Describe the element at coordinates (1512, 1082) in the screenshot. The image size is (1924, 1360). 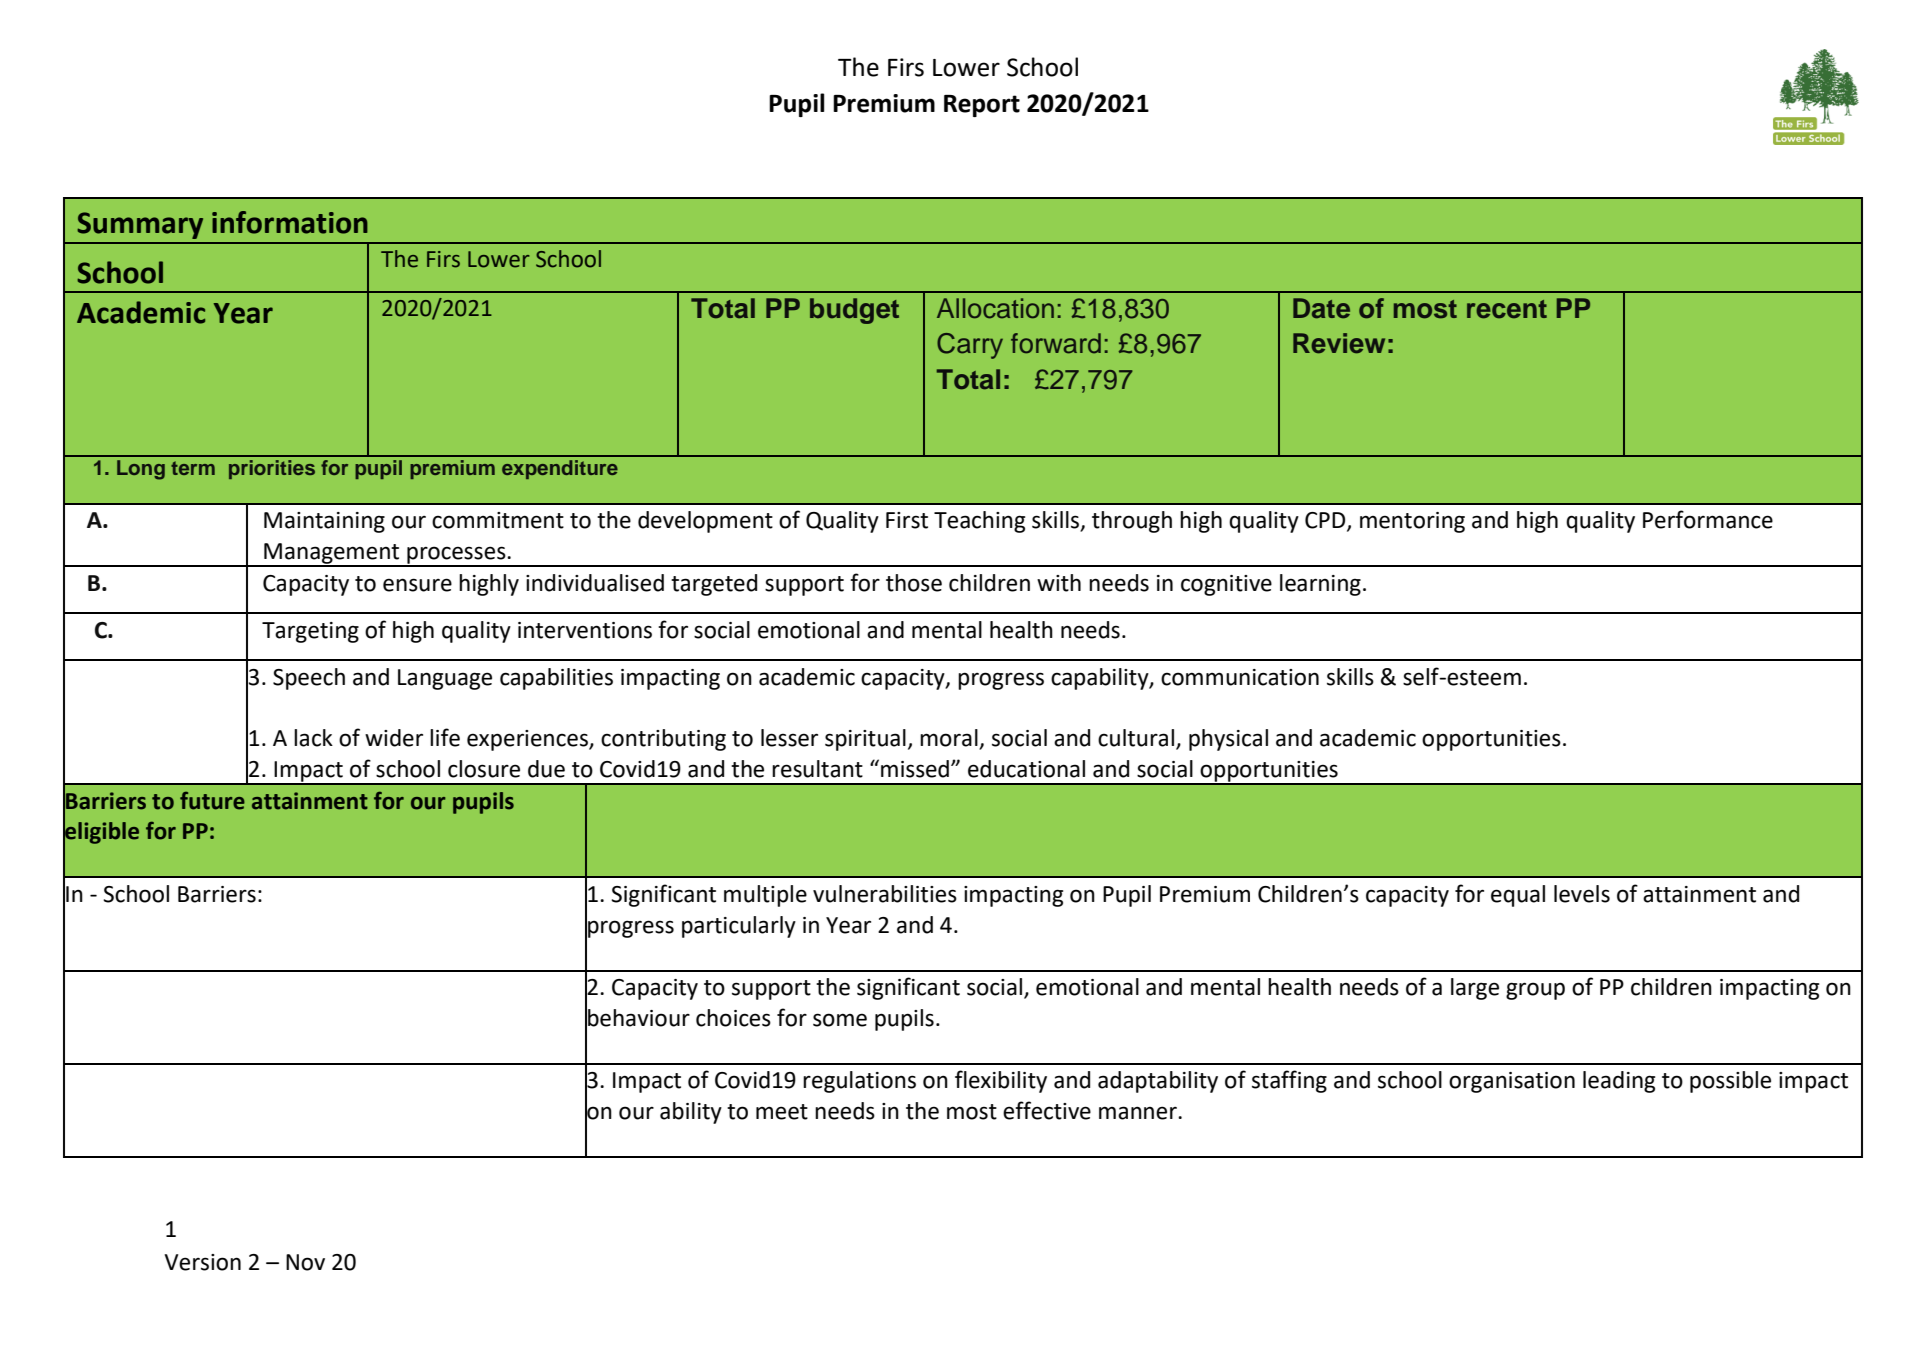
I see `organisation` at that location.
